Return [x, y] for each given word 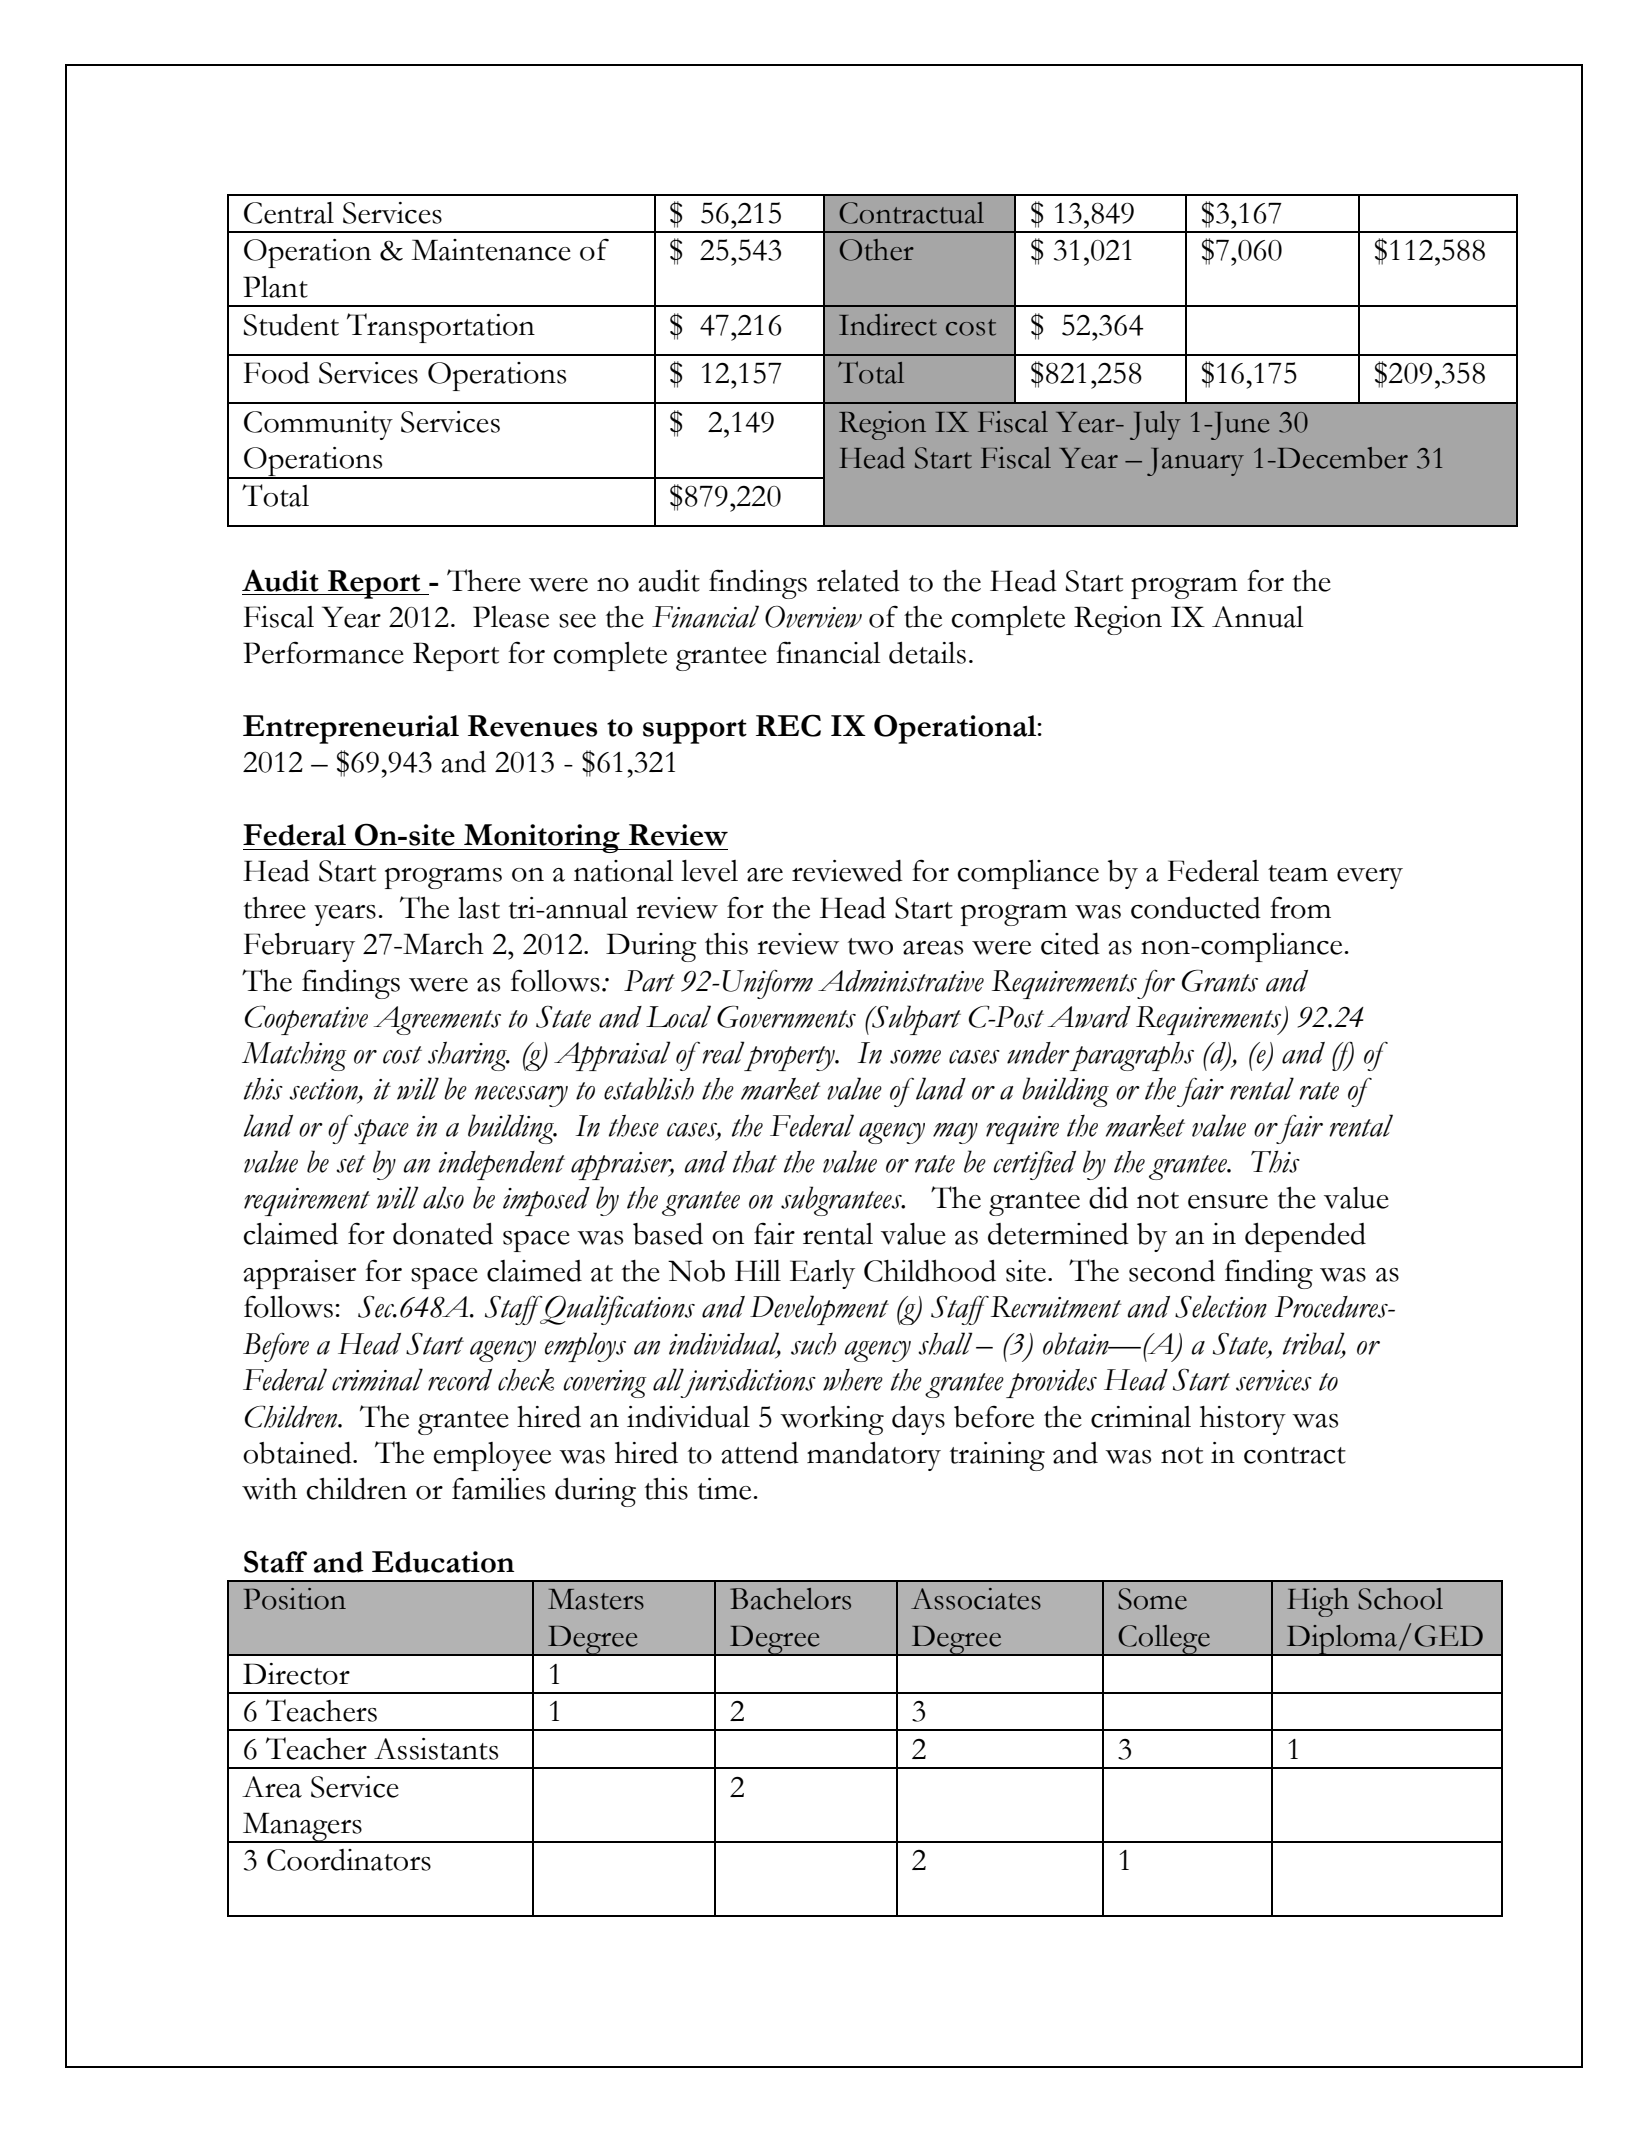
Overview [813, 617]
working [832, 1420]
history [1243, 1420]
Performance [323, 652]
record [460, 1380]
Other [877, 250]
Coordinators [349, 1860]
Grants [1220, 980]
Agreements [437, 1020]
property [789, 1057]
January [1195, 462]
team [1298, 873]
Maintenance [491, 250]
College [1164, 1640]
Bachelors [790, 1599]
